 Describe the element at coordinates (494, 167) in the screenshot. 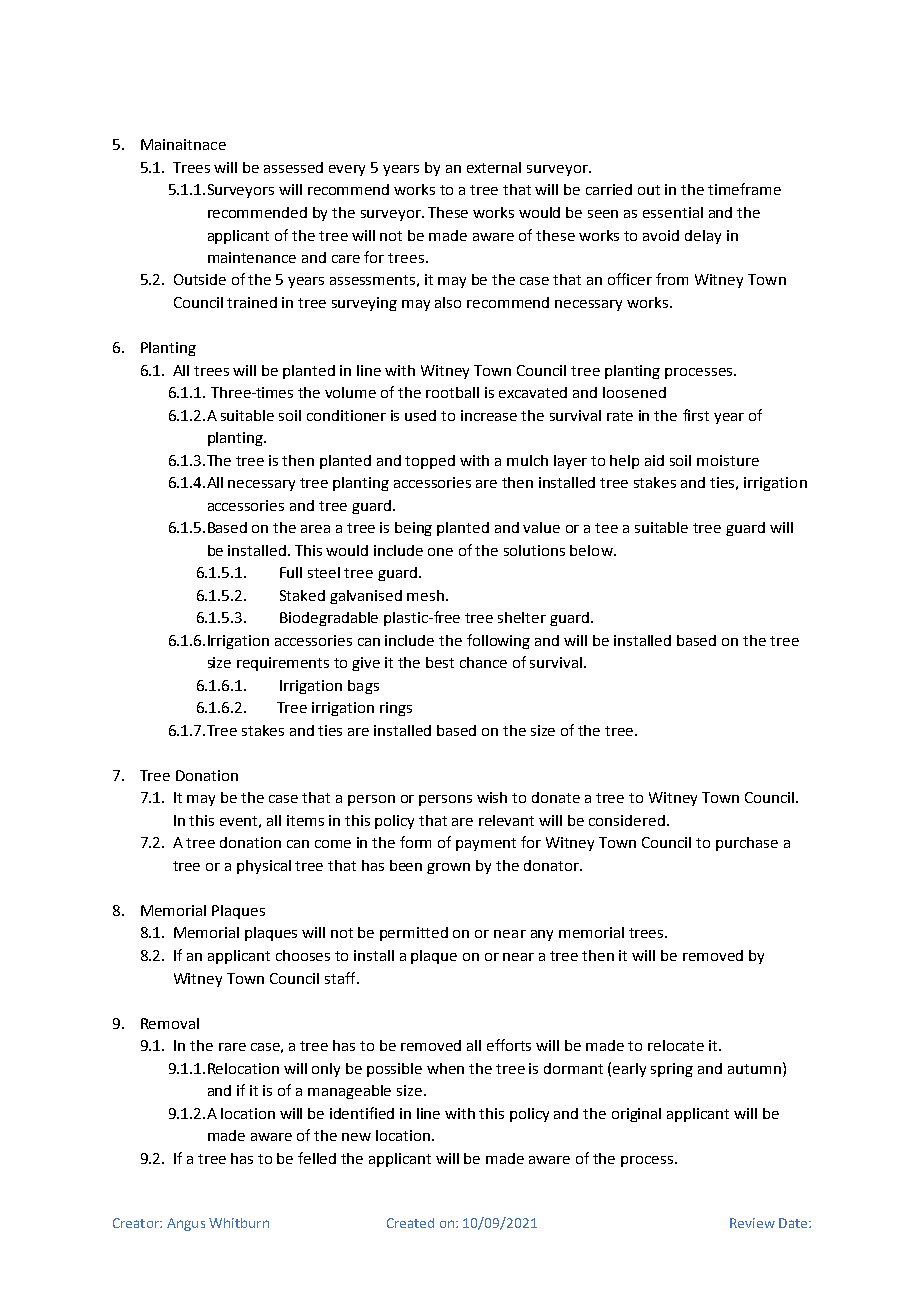

I see `external` at that location.
